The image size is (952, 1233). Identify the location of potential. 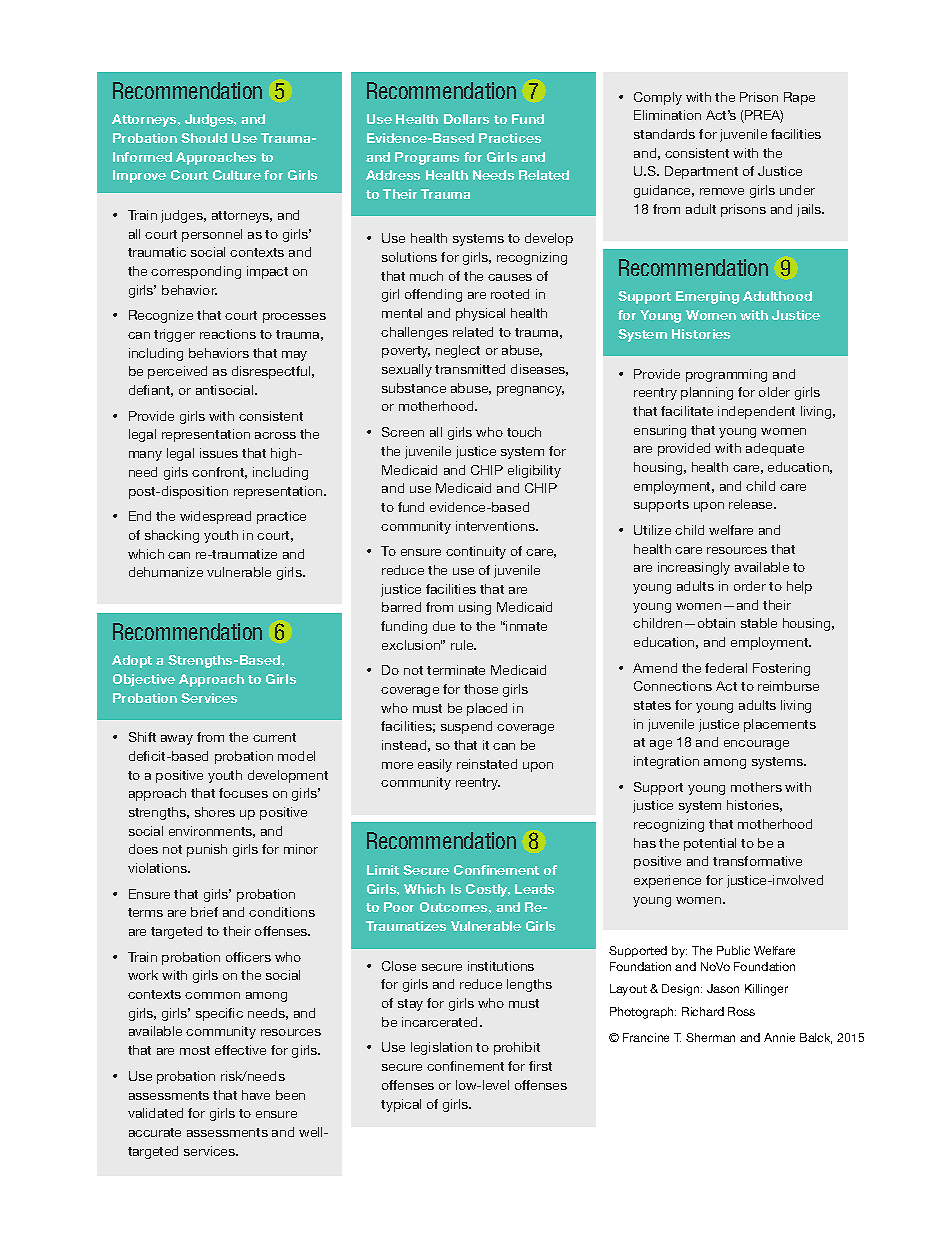
(710, 844).
